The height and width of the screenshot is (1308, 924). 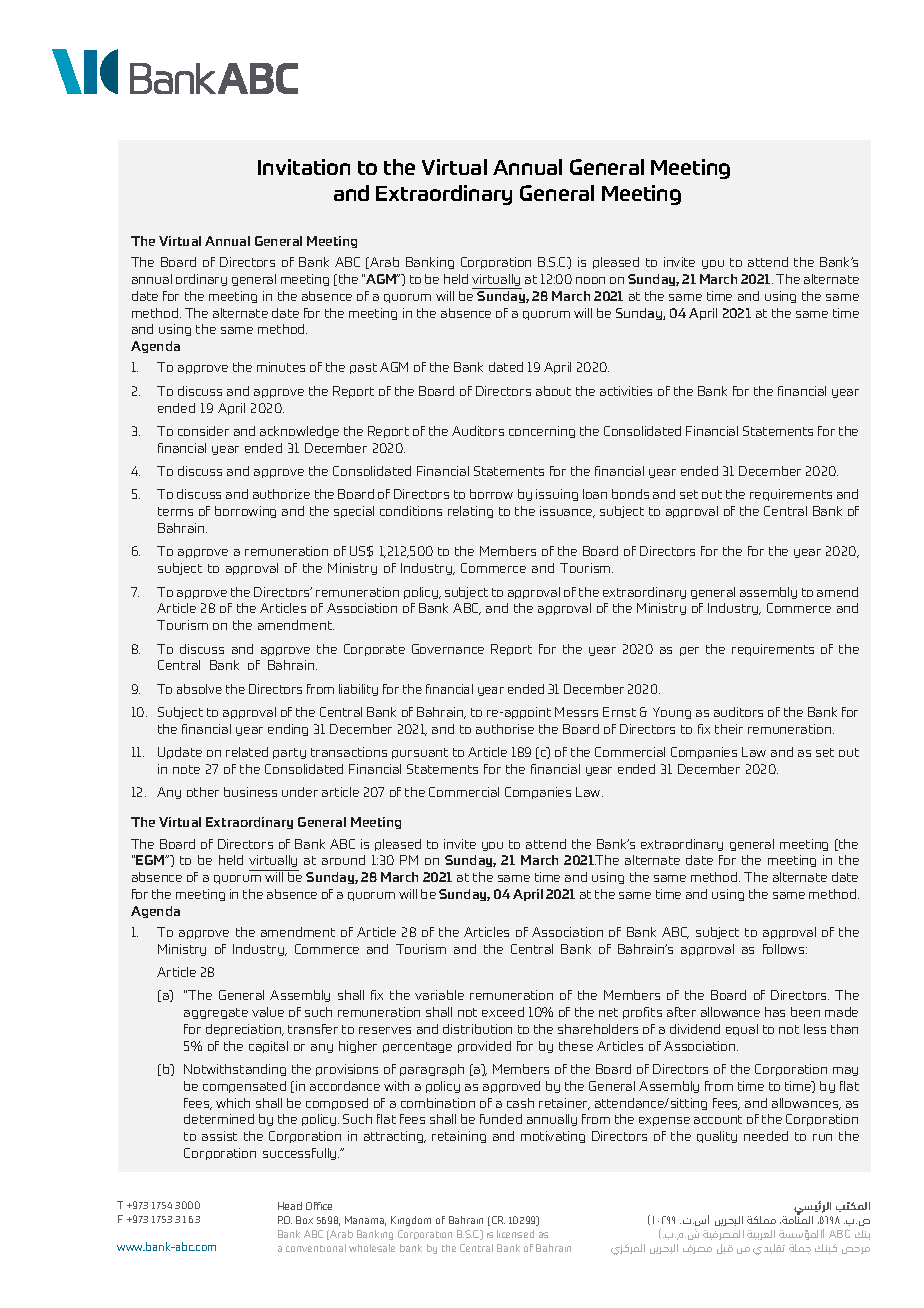 I want to click on activities, so click(x=626, y=391).
